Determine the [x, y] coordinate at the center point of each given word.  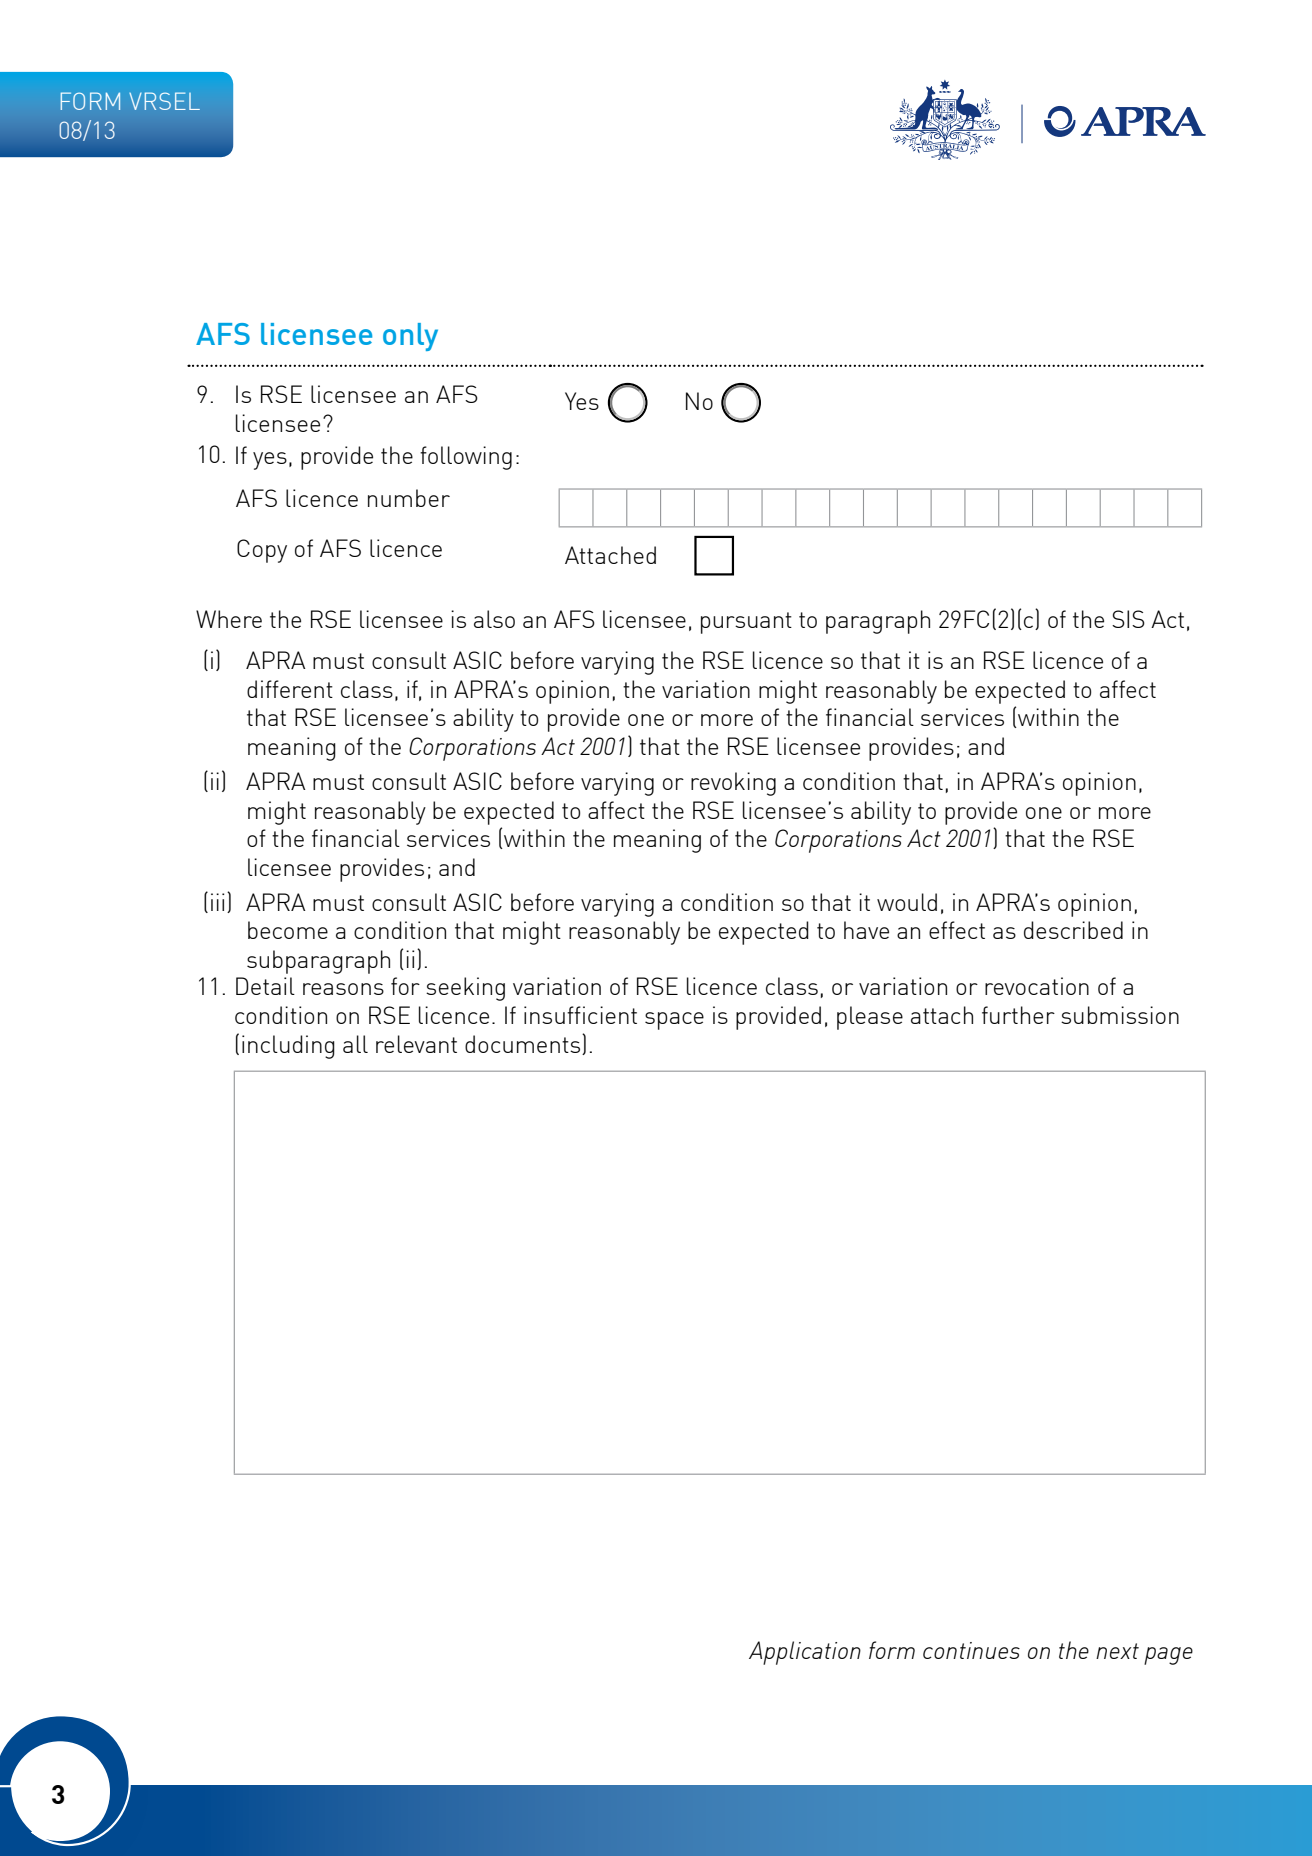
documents [522, 1044]
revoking [733, 784]
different [290, 689]
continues [971, 1650]
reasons [343, 989]
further [1018, 1015]
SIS [1128, 619]
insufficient [580, 1015]
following [466, 458]
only [410, 337]
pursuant [746, 623]
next [1117, 1651]
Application [805, 1653]
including [288, 1047]
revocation [1037, 986]
